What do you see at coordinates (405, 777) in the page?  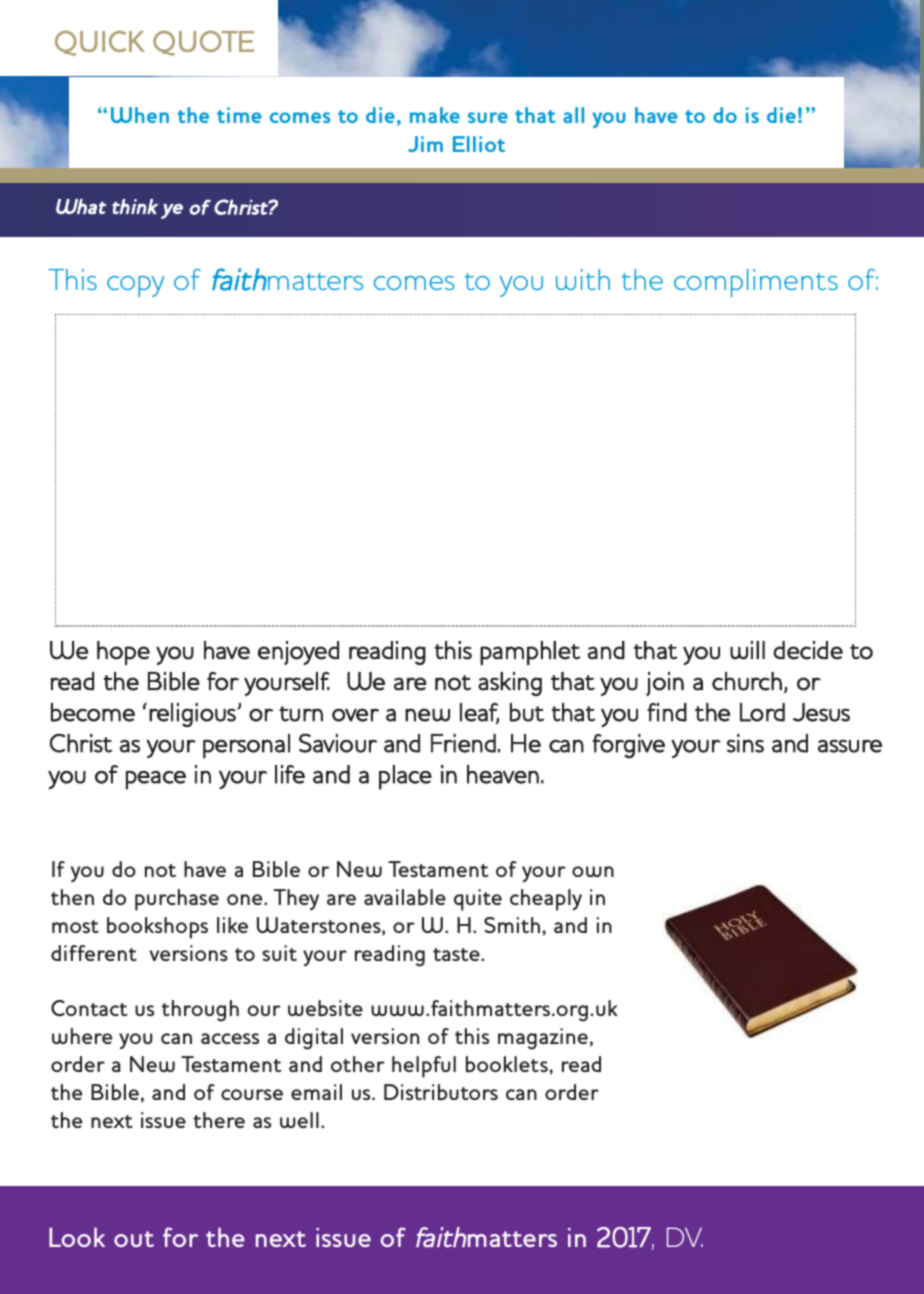 I see `place` at bounding box center [405, 777].
